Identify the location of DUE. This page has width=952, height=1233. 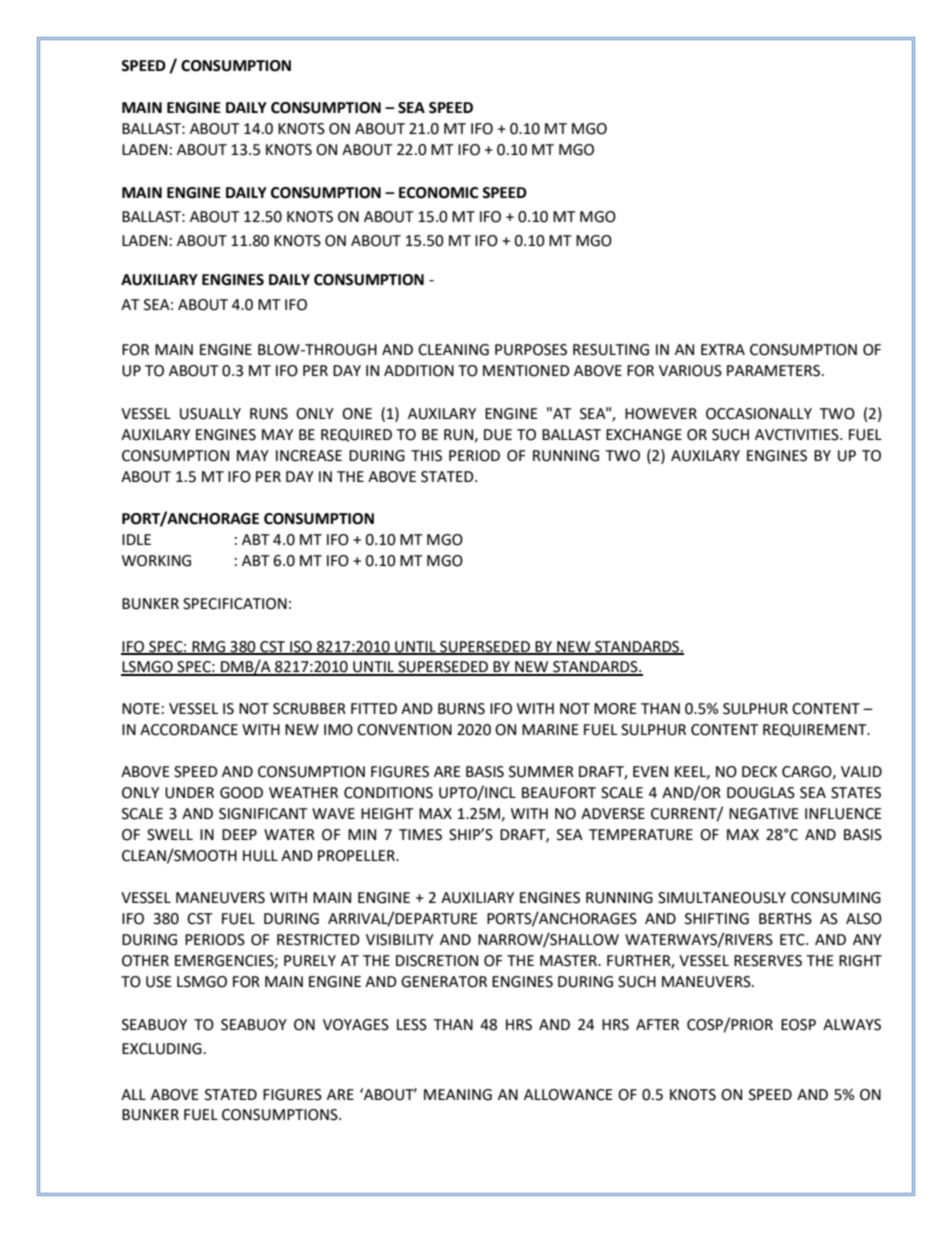
(498, 435).
